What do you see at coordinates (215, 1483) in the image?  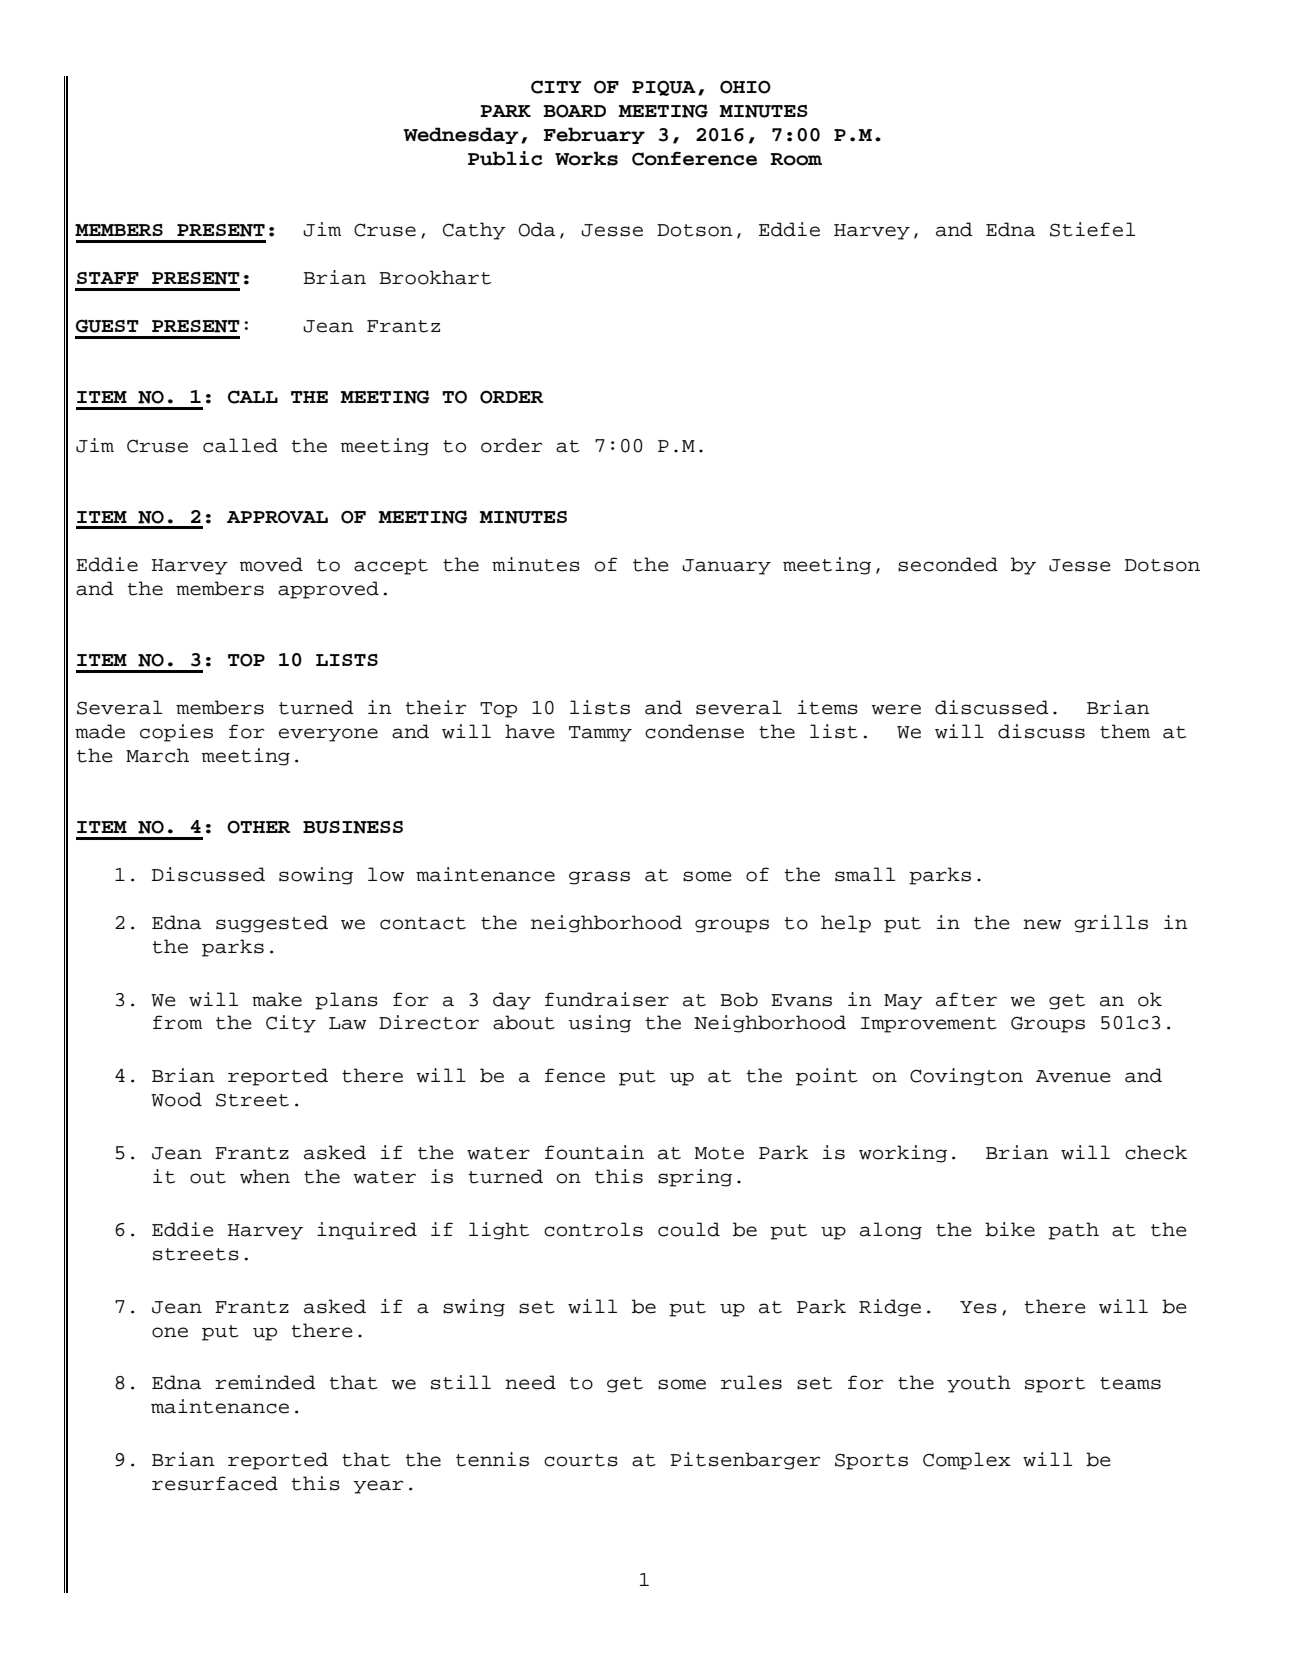 I see `resurfaced` at bounding box center [215, 1483].
